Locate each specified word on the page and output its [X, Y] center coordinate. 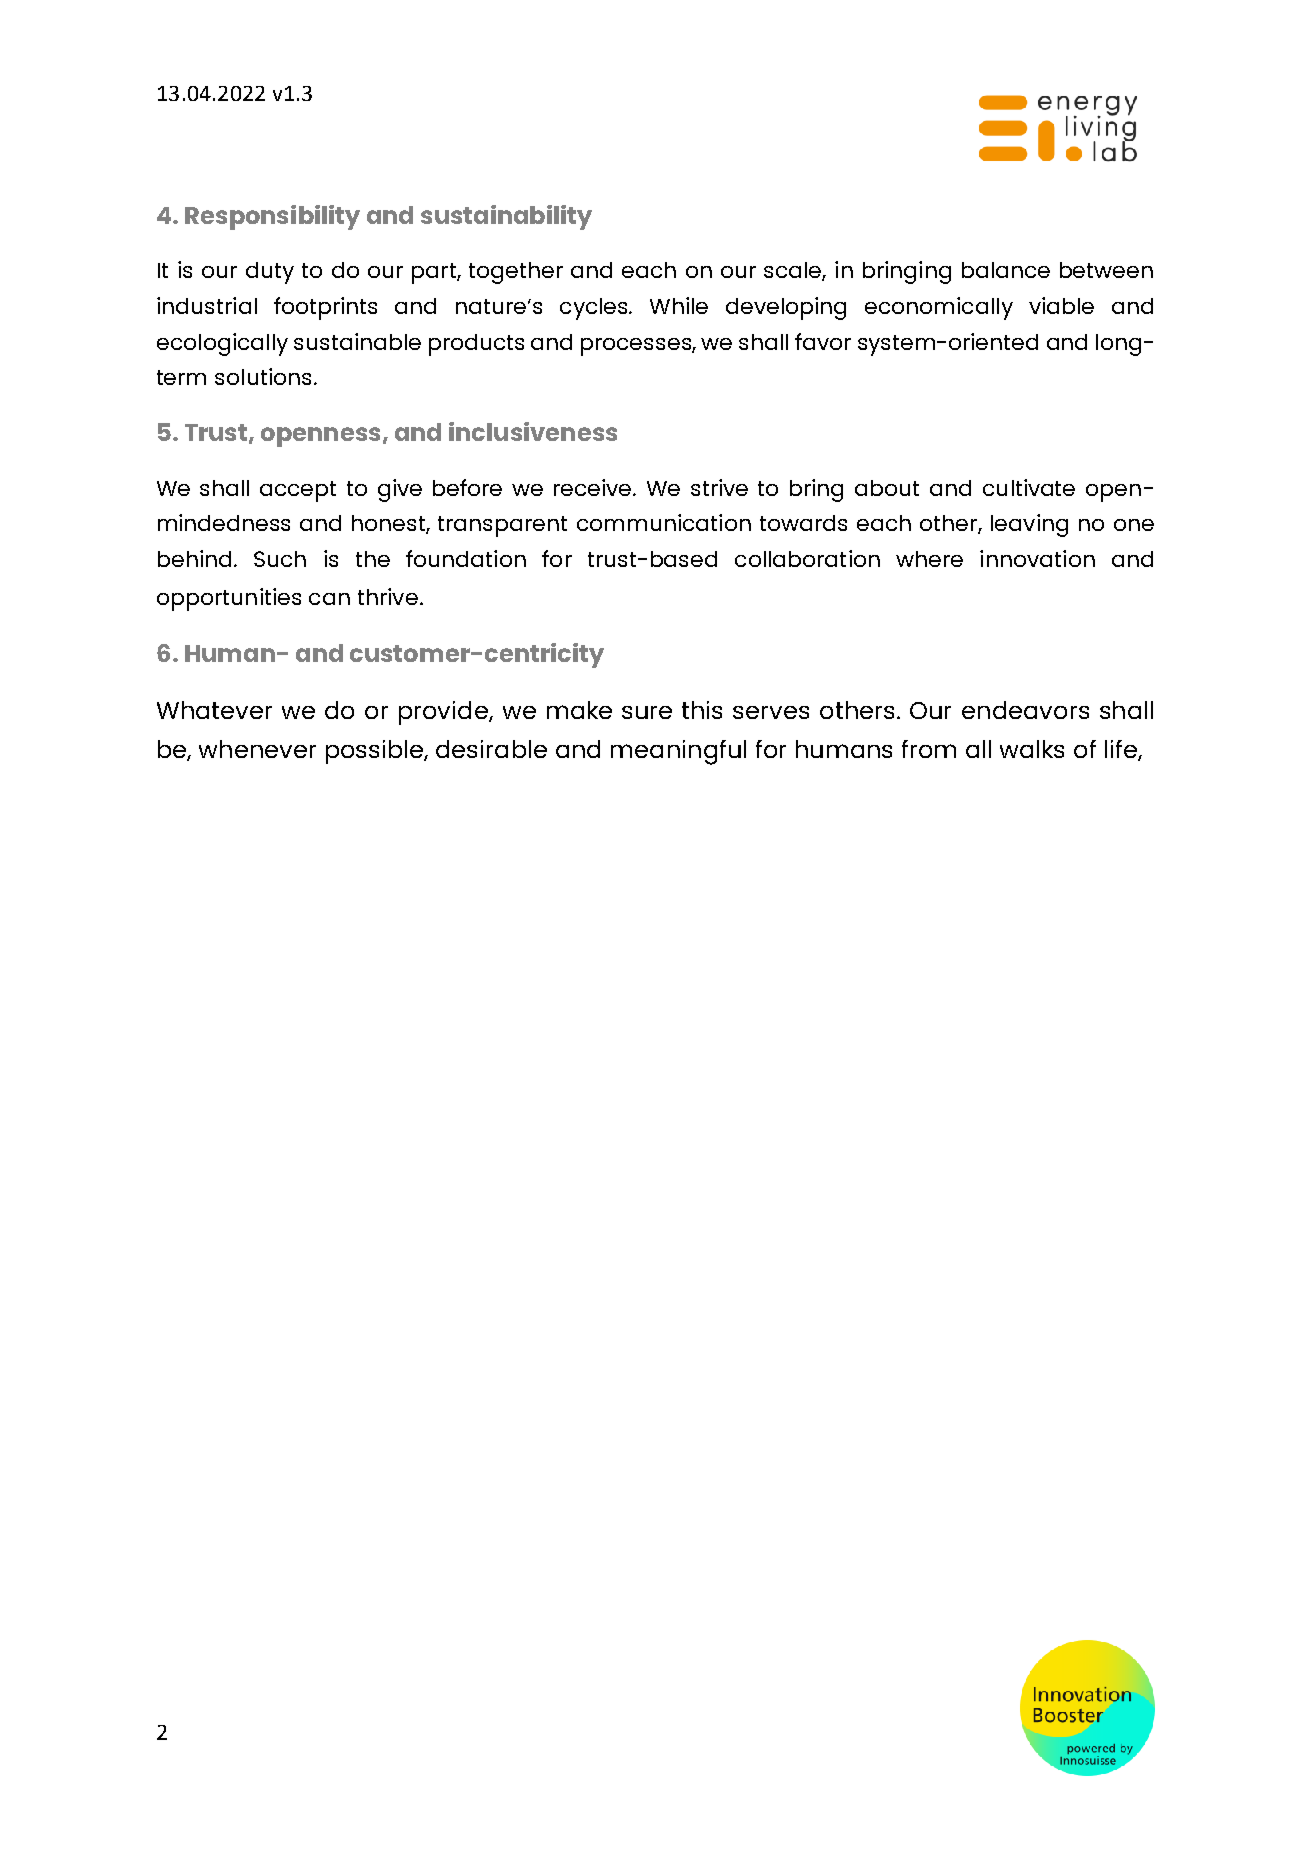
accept [298, 491]
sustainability [506, 217]
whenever [257, 749]
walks [1032, 749]
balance [1006, 270]
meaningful [678, 752]
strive [719, 487]
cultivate [1029, 487]
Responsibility [272, 217]
